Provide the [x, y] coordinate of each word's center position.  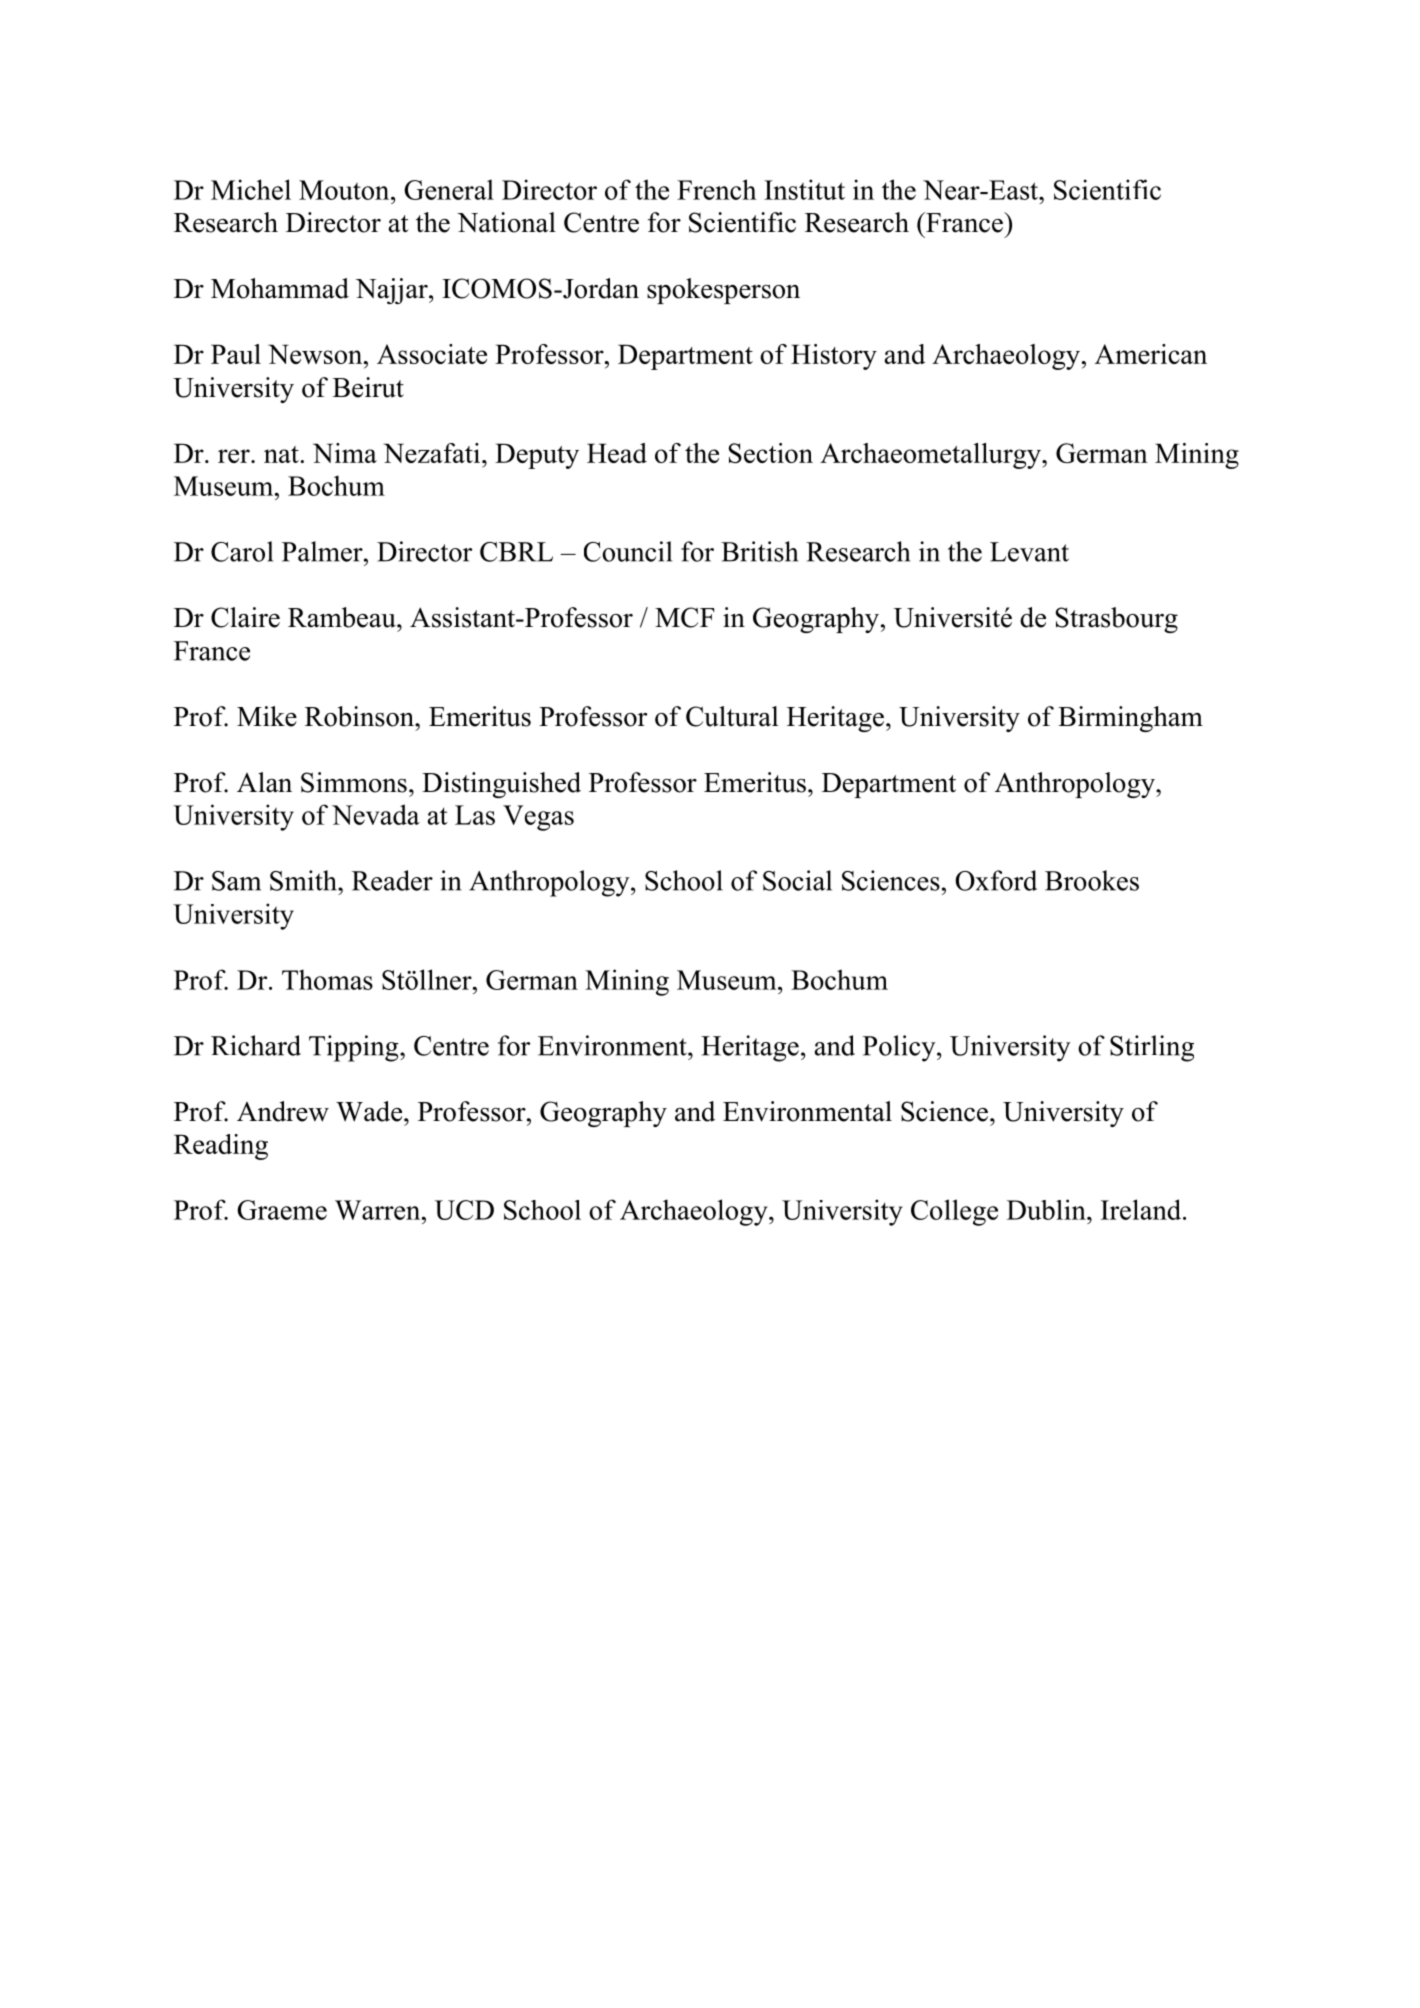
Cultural [732, 716]
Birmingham [1130, 719]
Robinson [360, 716]
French [716, 189]
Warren [379, 1210]
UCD [464, 1210]
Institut [804, 189]
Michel [251, 189]
